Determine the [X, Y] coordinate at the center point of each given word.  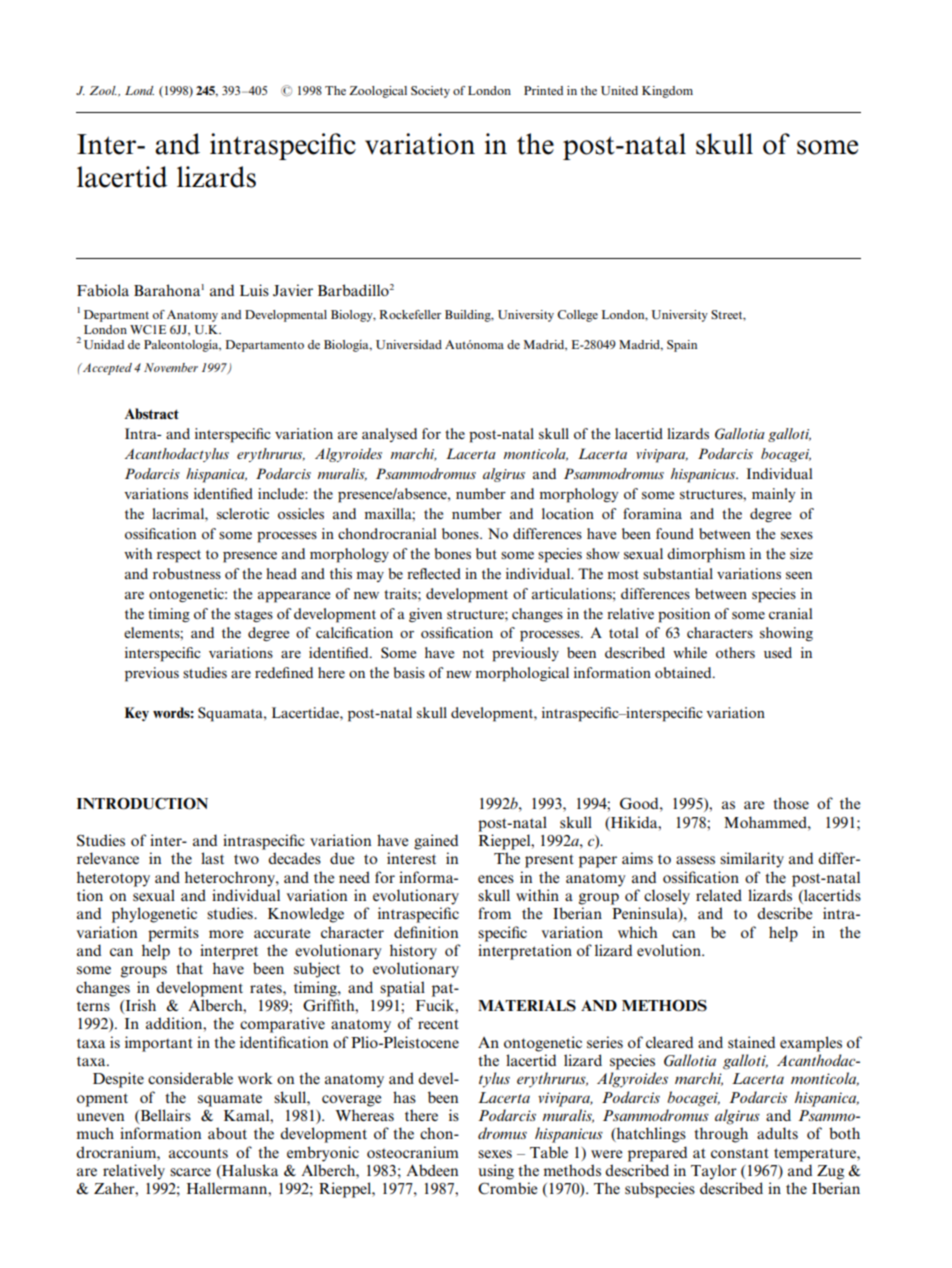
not [473, 653]
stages [254, 616]
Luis [254, 290]
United [619, 90]
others [735, 652]
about [227, 1133]
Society [430, 92]
